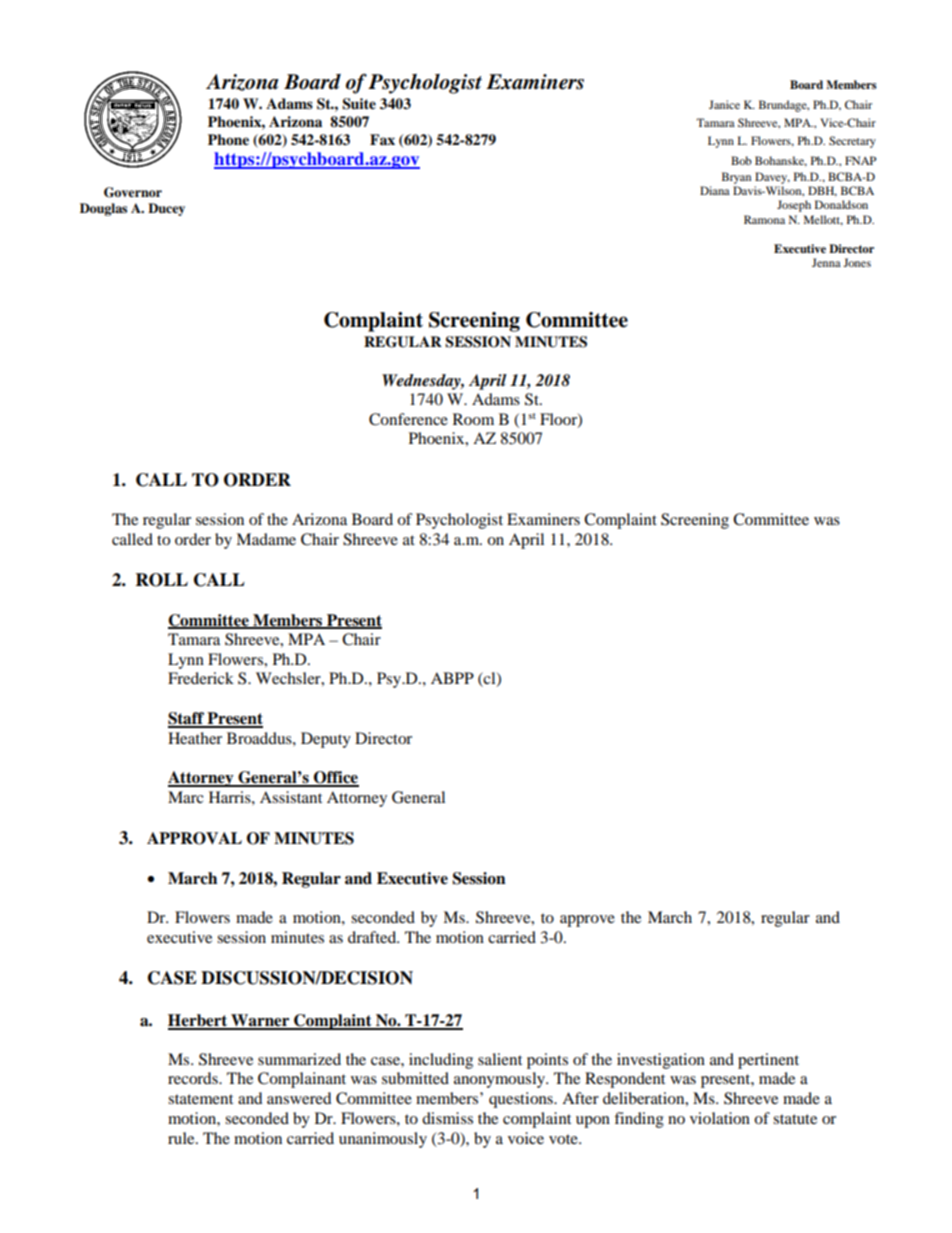 The height and width of the document is (1233, 952). Describe the element at coordinates (857, 262) in the document. I see `Jones` at that location.
